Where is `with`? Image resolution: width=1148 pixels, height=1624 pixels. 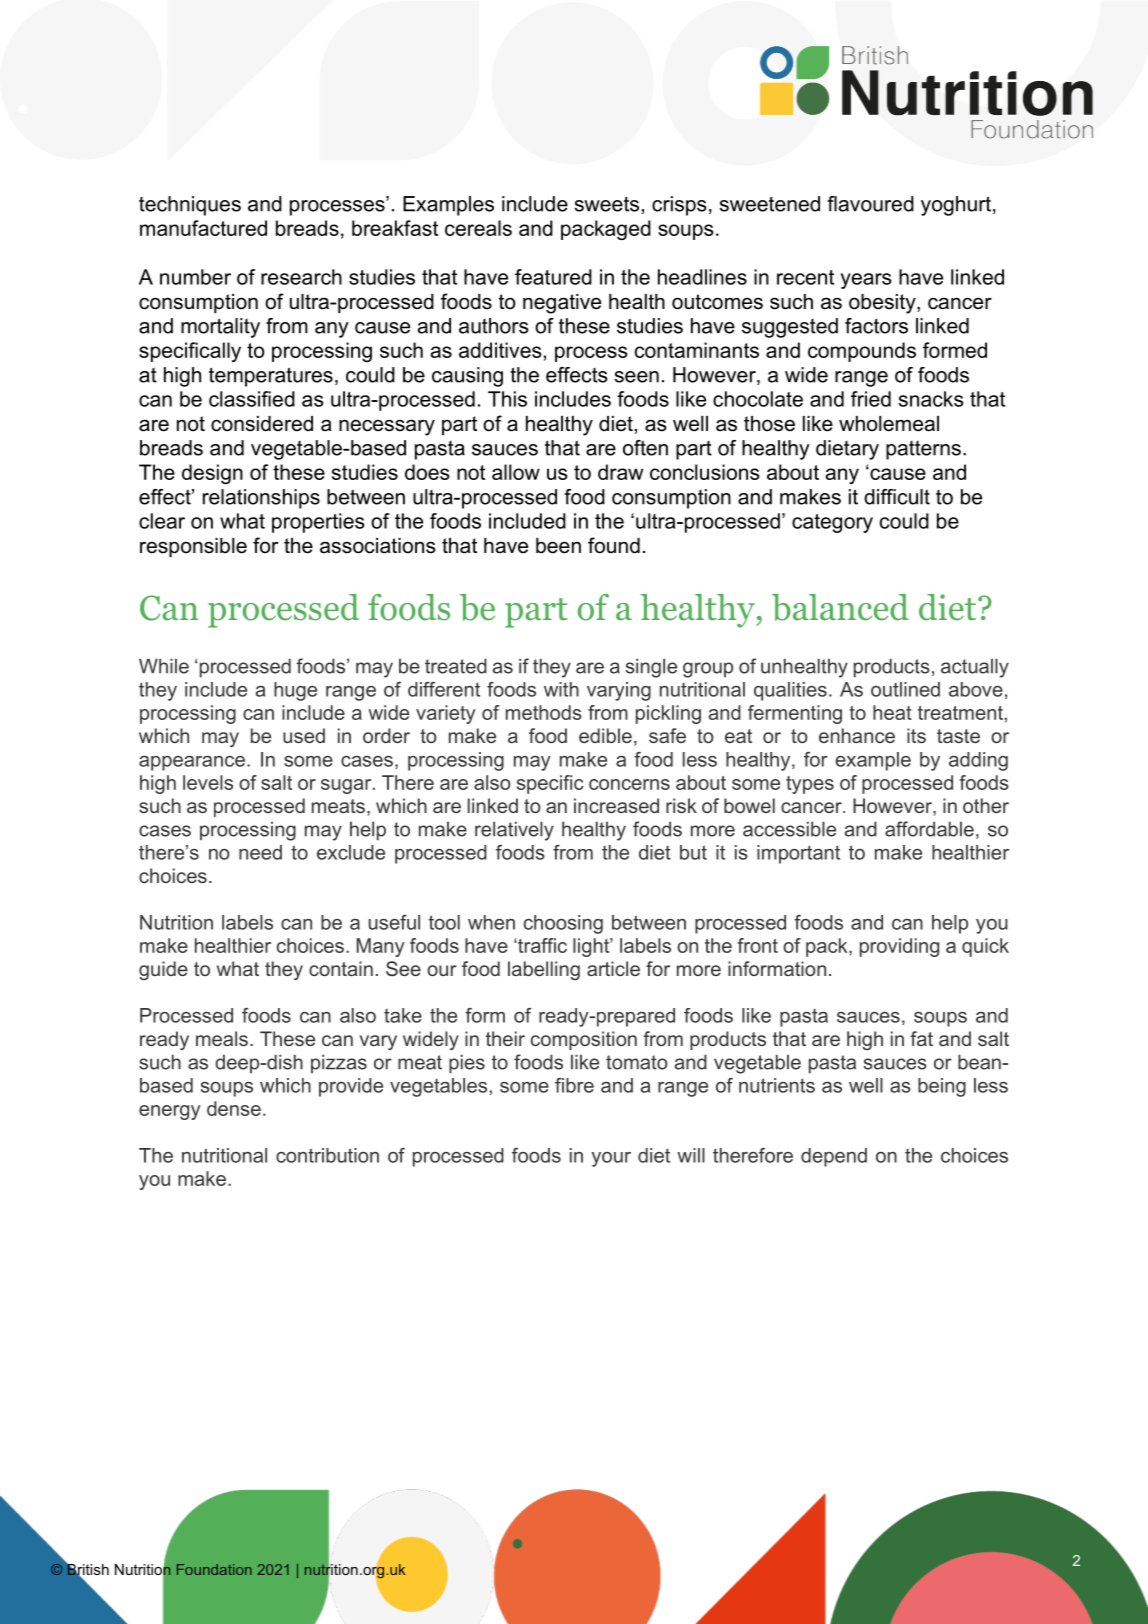
with is located at coordinates (561, 689).
